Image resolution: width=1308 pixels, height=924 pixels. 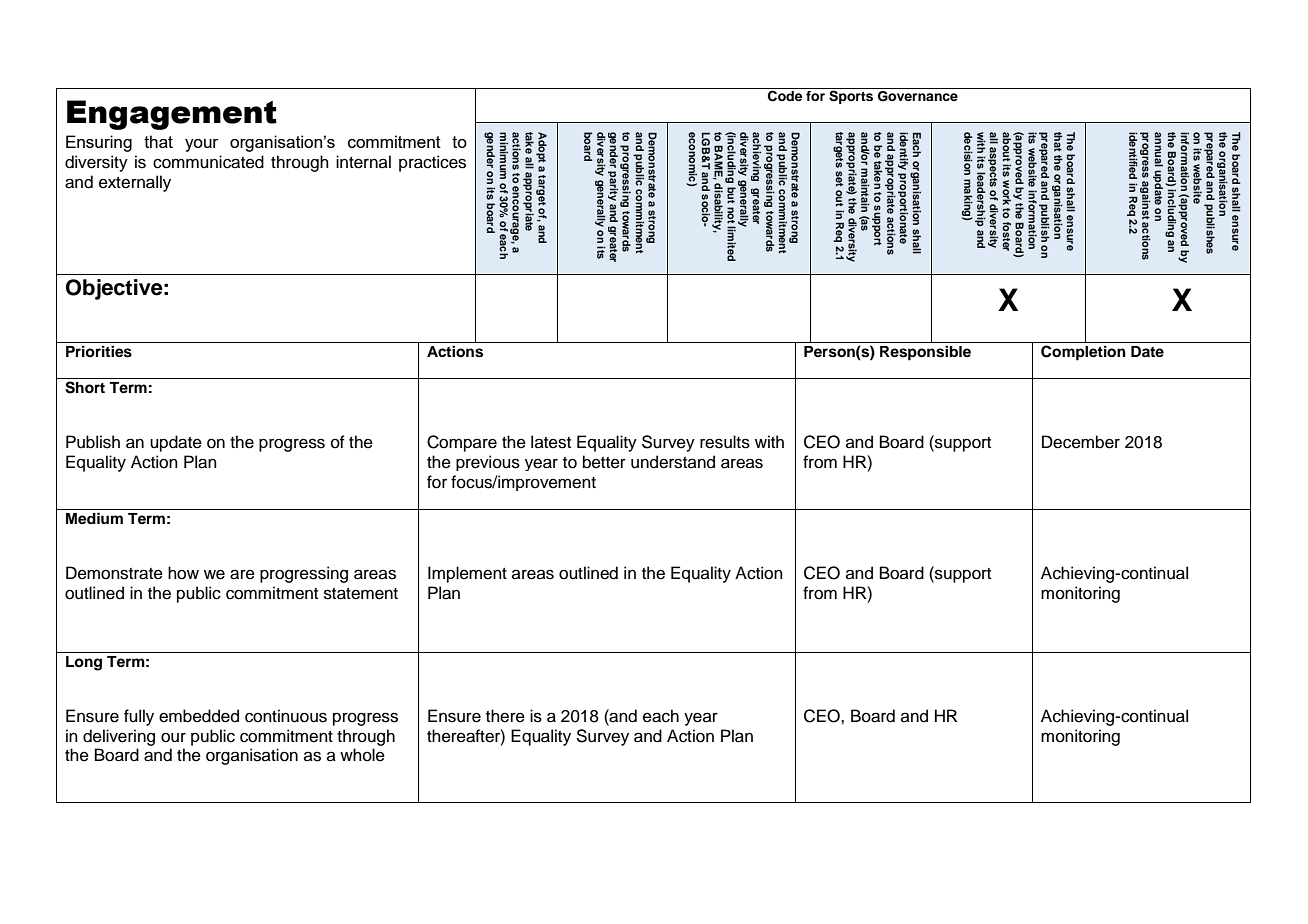 What do you see at coordinates (918, 96) in the screenshot?
I see `Governance` at bounding box center [918, 96].
